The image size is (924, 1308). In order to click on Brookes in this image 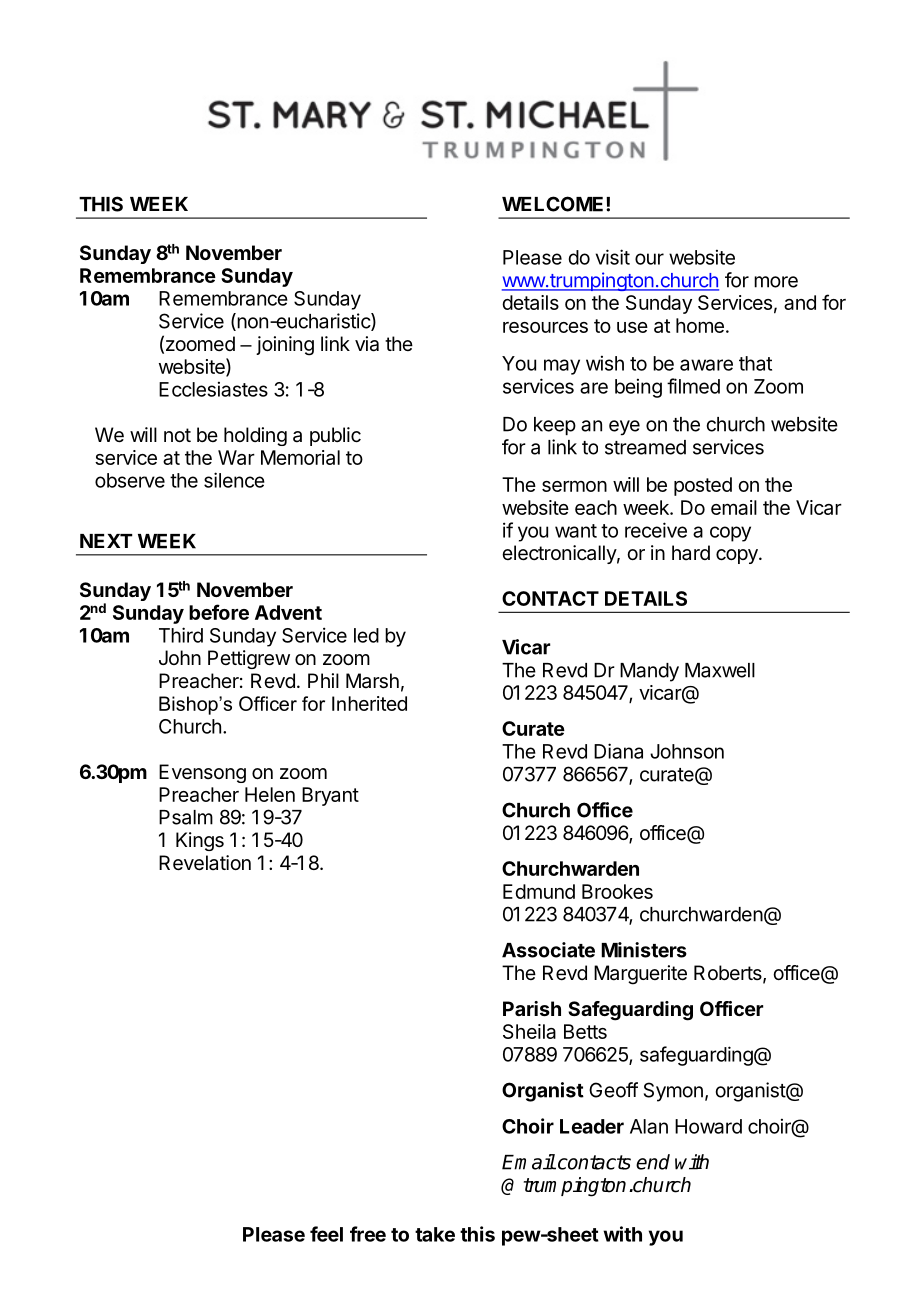, I will do `click(617, 891)`.
